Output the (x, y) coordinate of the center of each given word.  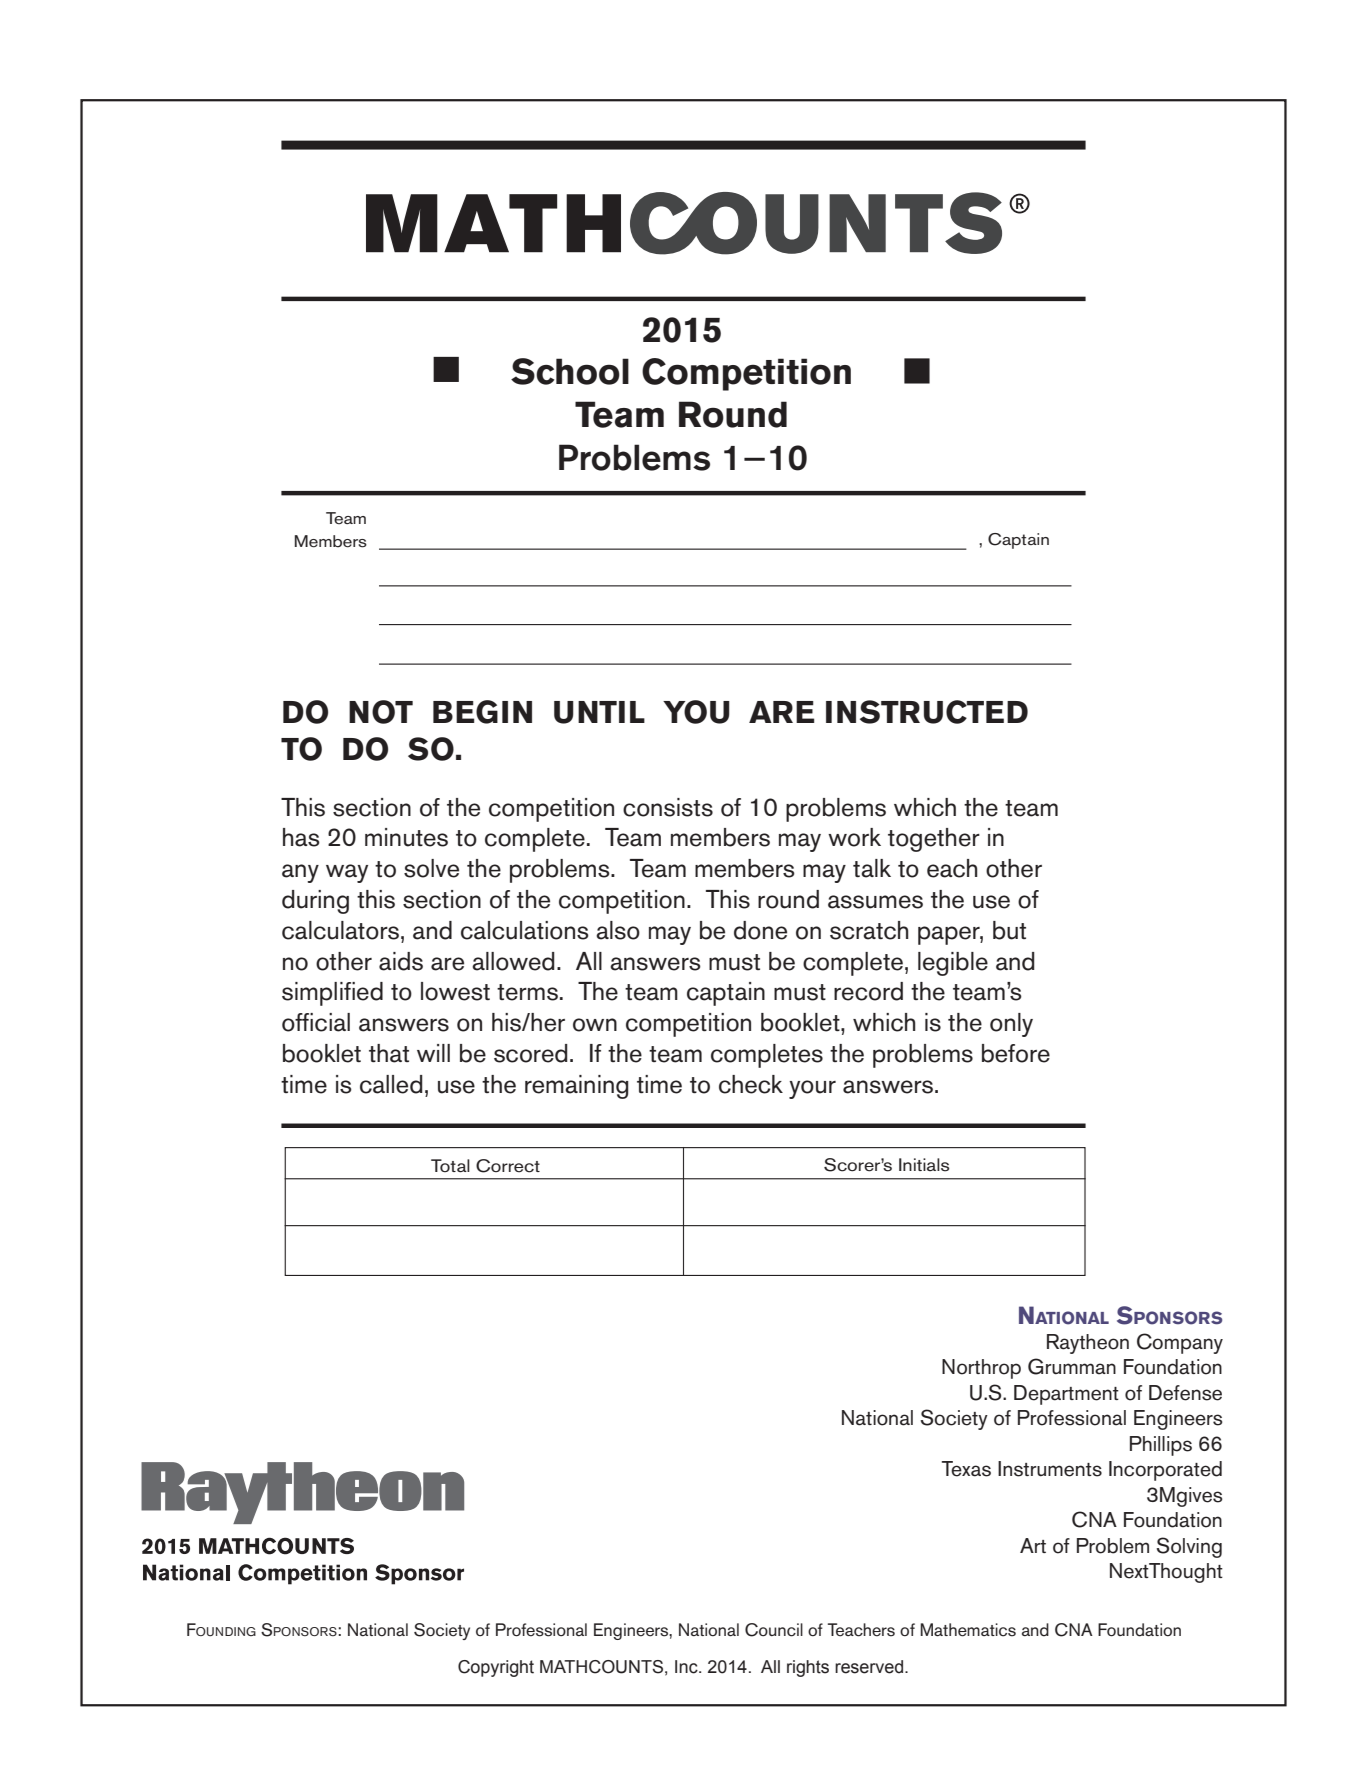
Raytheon (1088, 1344)
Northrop (981, 1369)
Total (450, 1166)
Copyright (496, 1668)
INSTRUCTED (927, 712)
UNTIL (599, 712)
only (1011, 1025)
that (389, 1053)
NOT (381, 712)
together (934, 840)
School (570, 371)
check (751, 1084)
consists (668, 807)
